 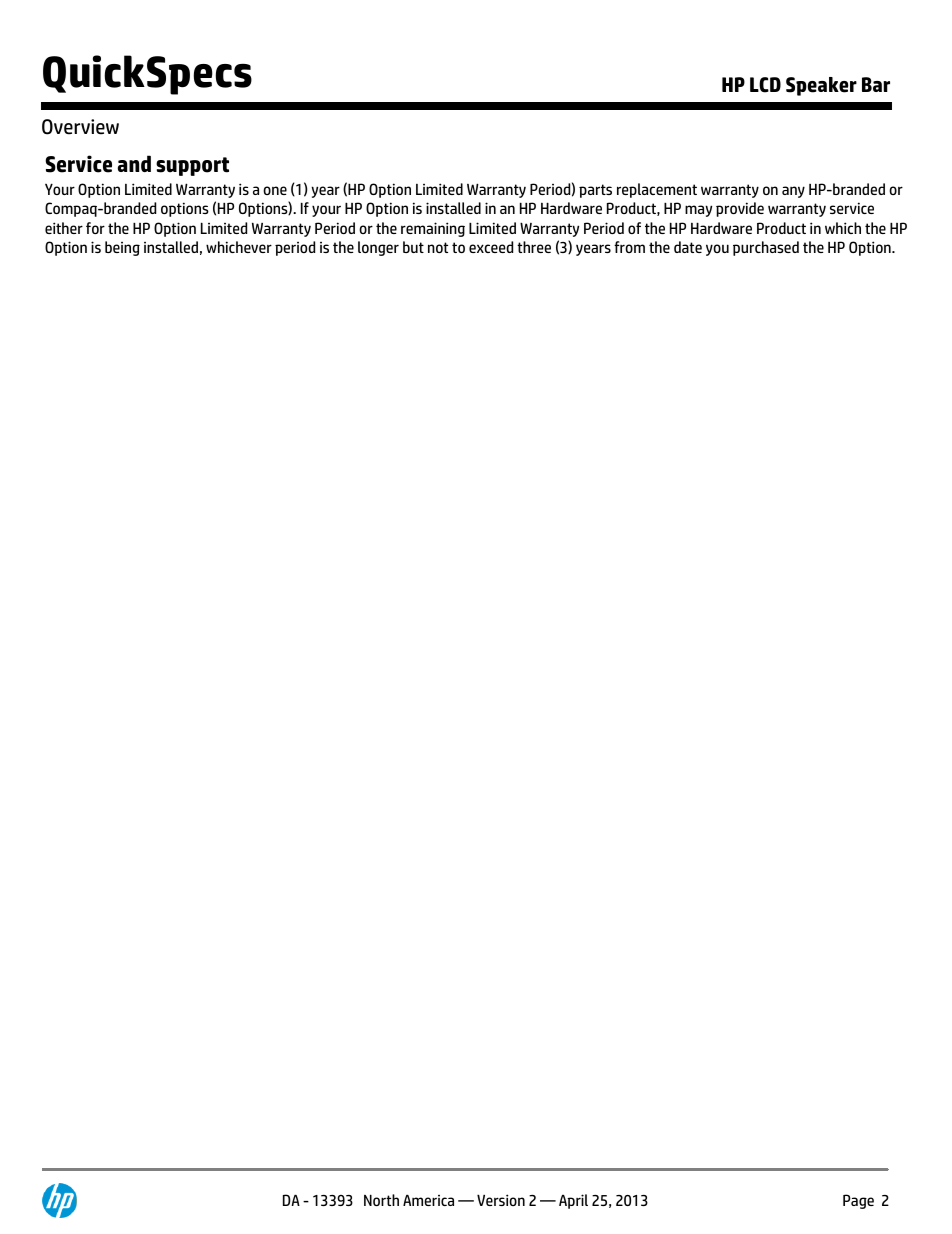 What do you see at coordinates (595, 191) in the screenshot?
I see `parts` at bounding box center [595, 191].
